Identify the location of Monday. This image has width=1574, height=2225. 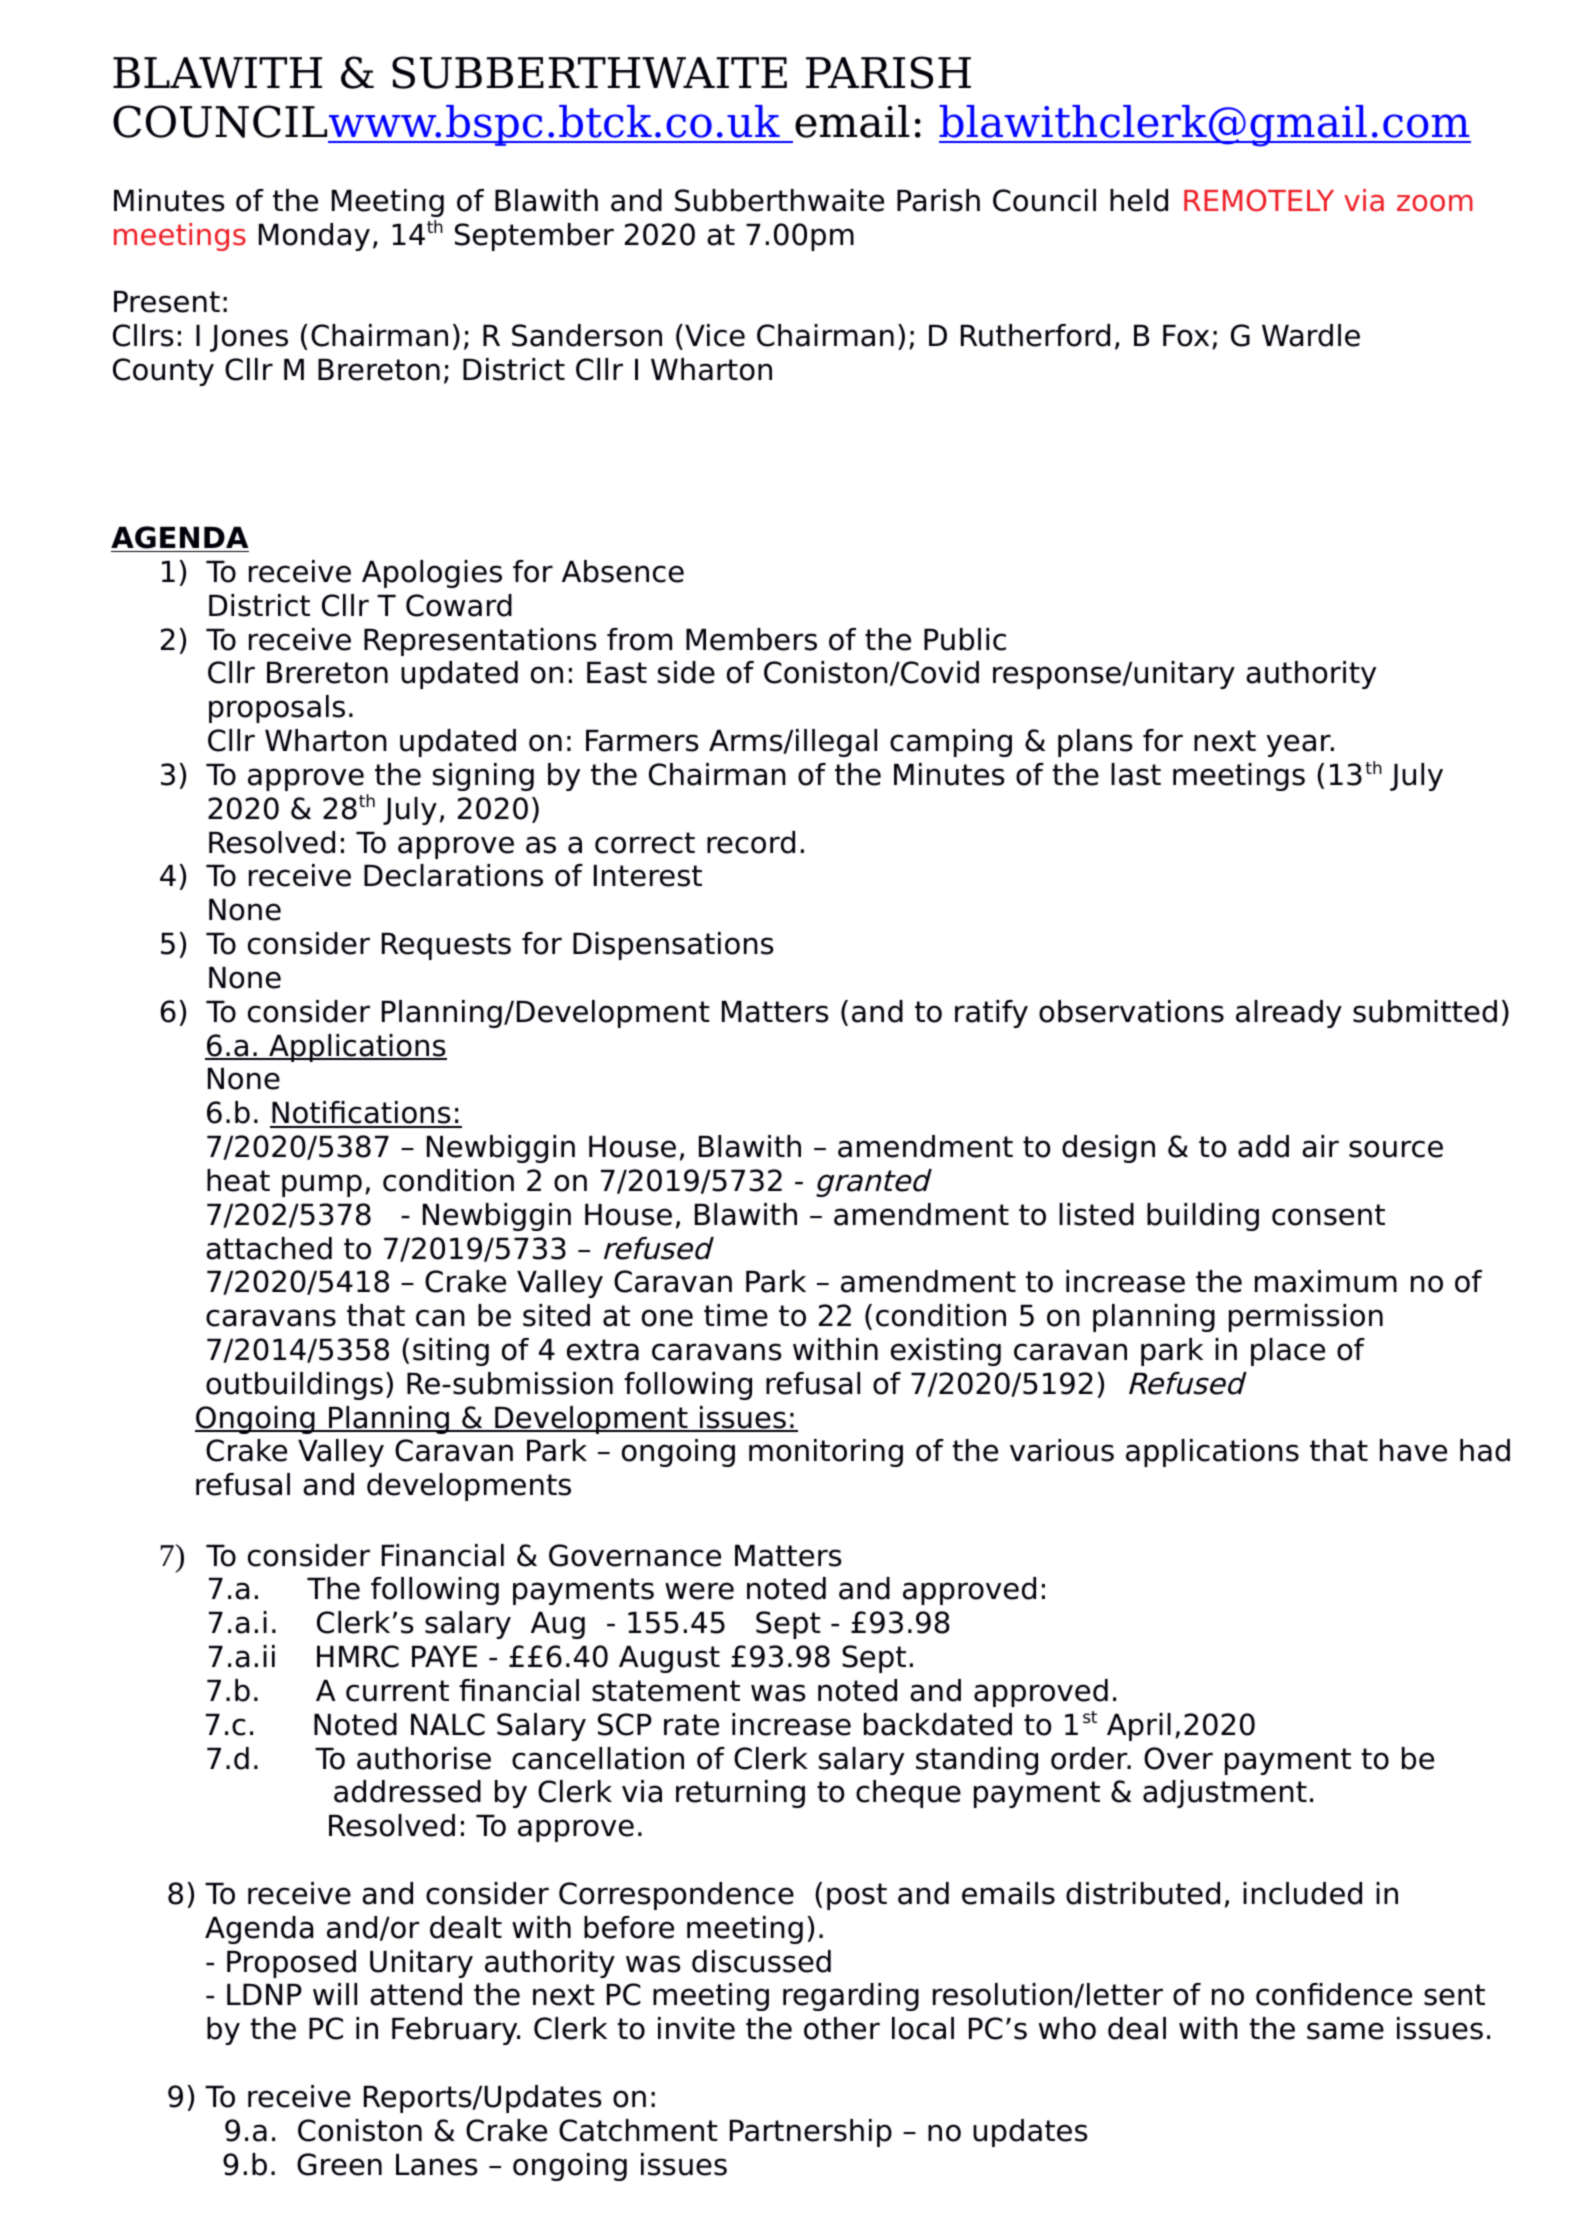
(314, 237).
